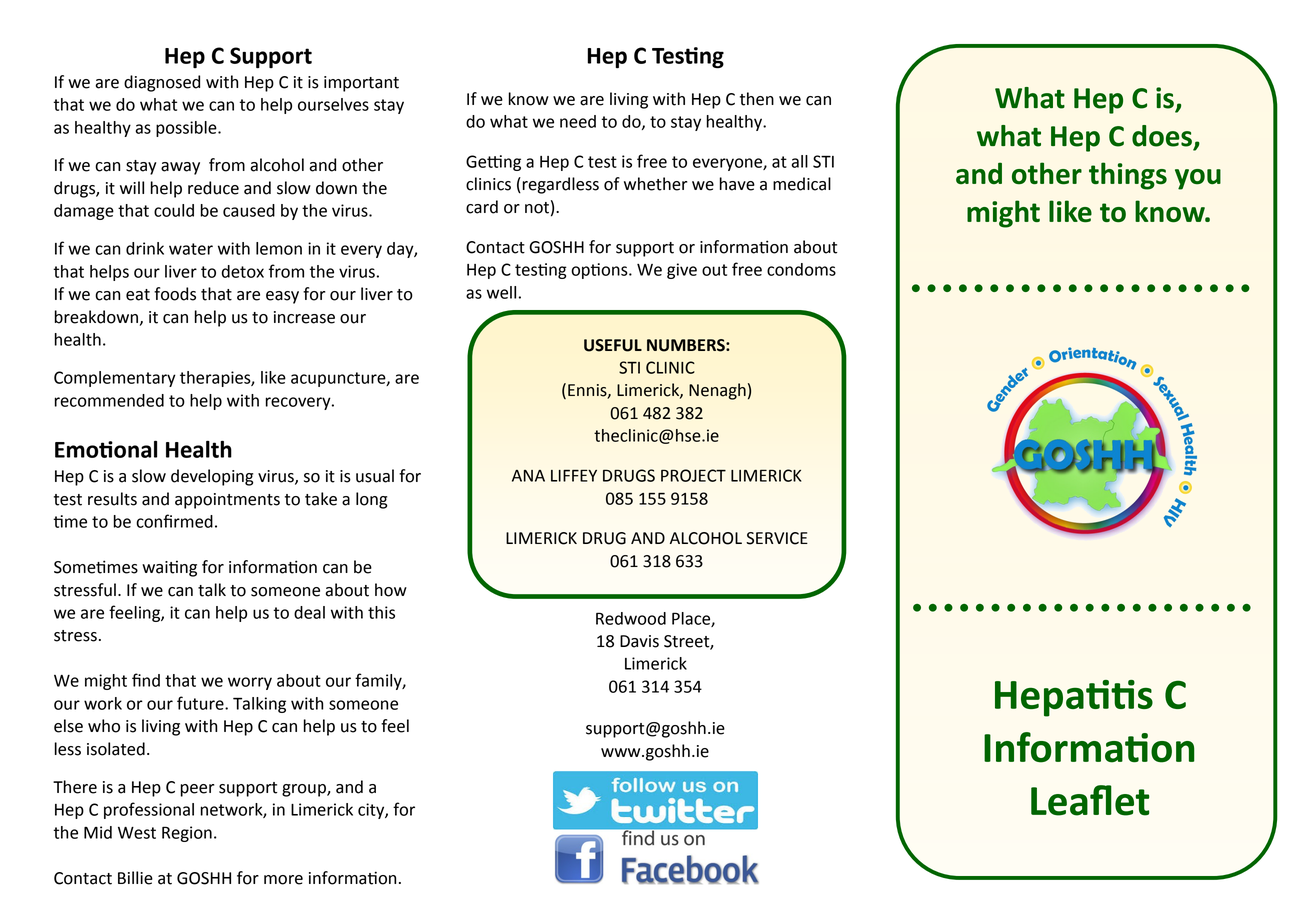 Image resolution: width=1308 pixels, height=924 pixels. I want to click on developing, so click(212, 477).
